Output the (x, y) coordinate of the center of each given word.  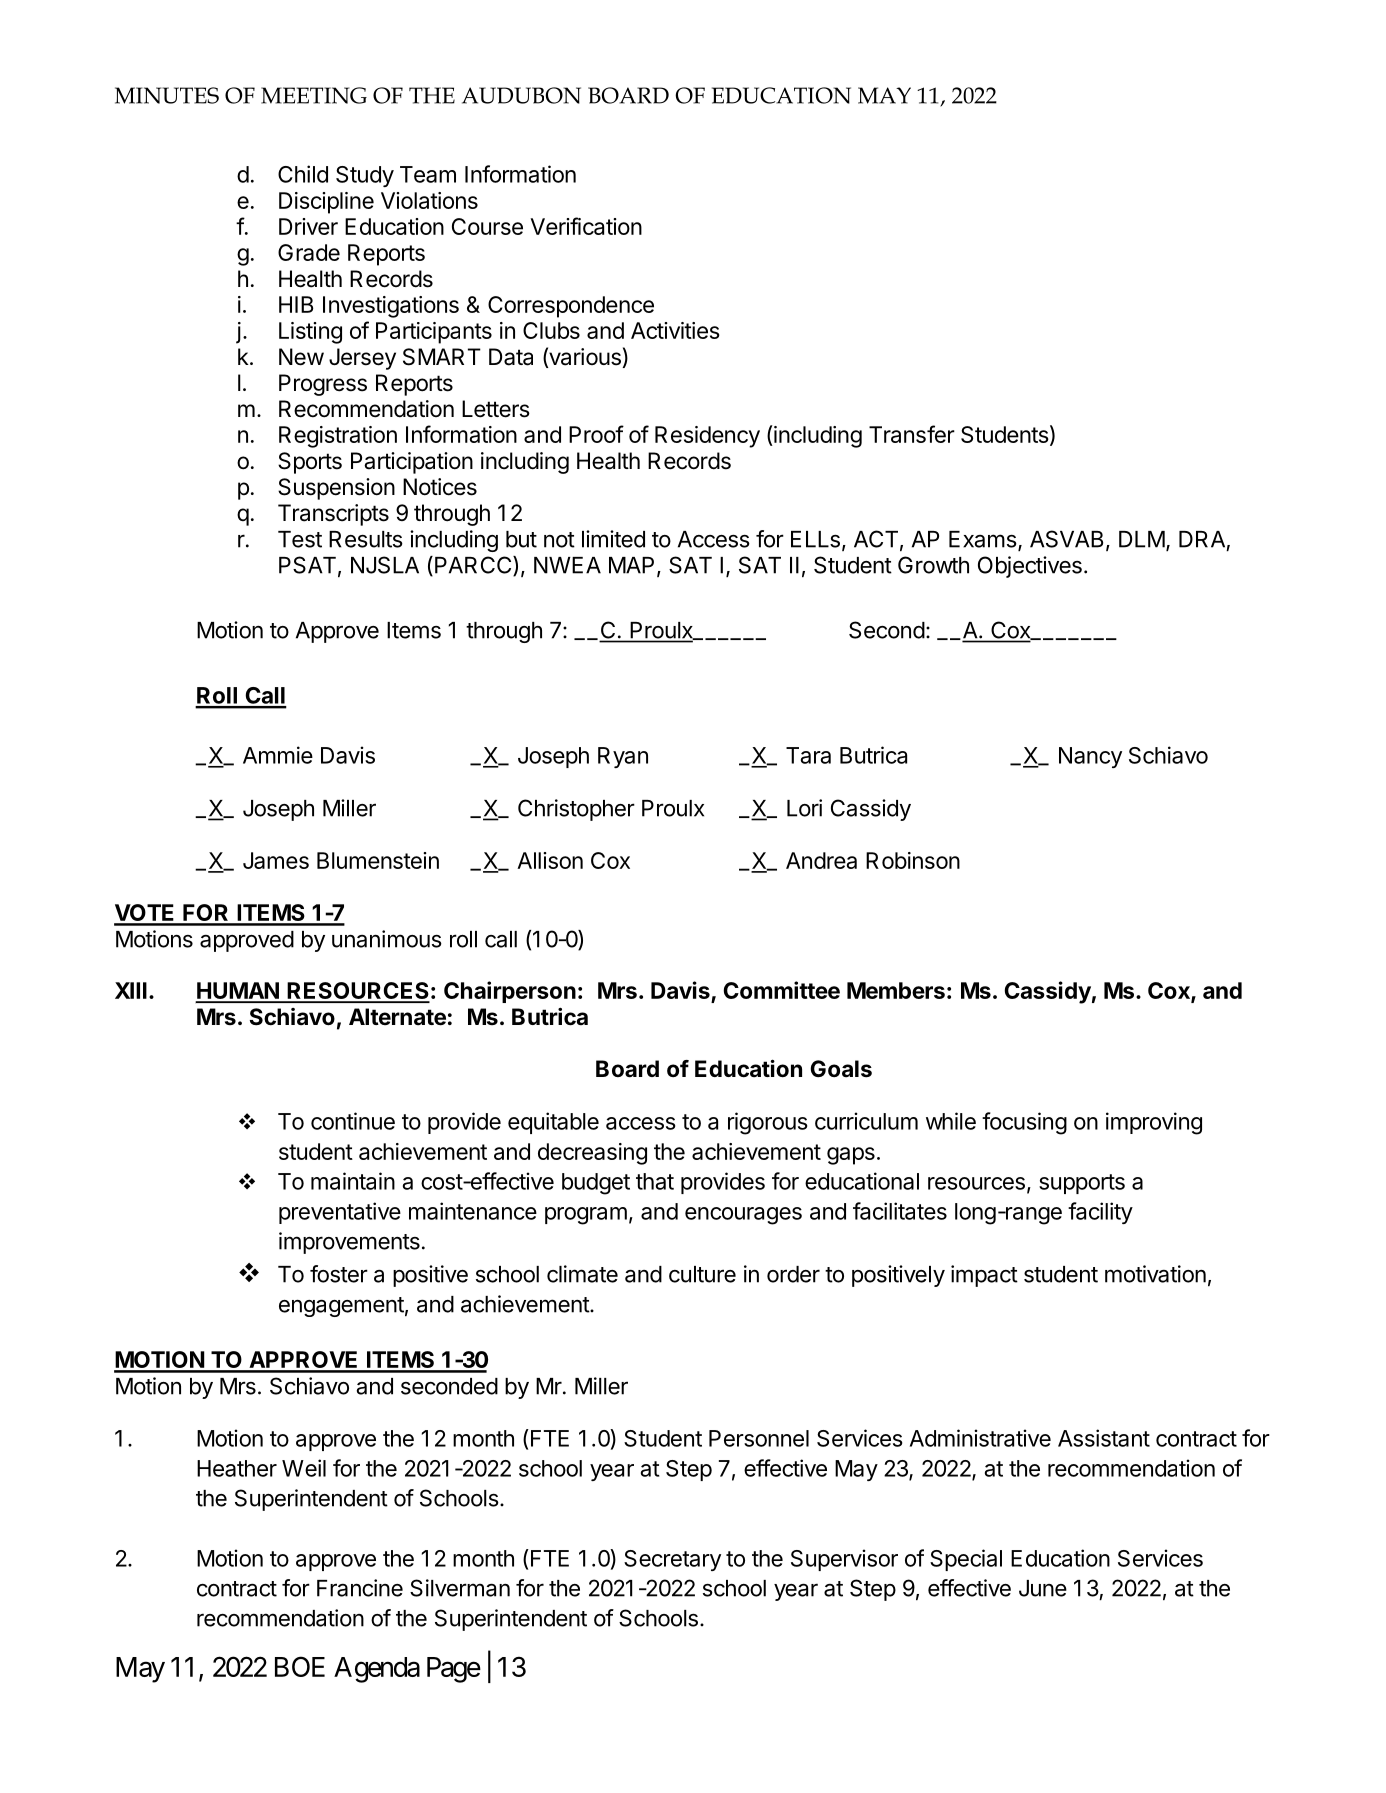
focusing (1024, 1123)
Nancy (1090, 757)
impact (984, 1276)
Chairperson (510, 992)
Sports (310, 463)
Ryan (623, 757)
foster (339, 1274)
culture (702, 1274)
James (276, 860)
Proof (596, 434)
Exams (983, 539)
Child (303, 174)
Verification (586, 226)
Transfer (912, 434)
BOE (300, 1666)
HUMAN (238, 992)
